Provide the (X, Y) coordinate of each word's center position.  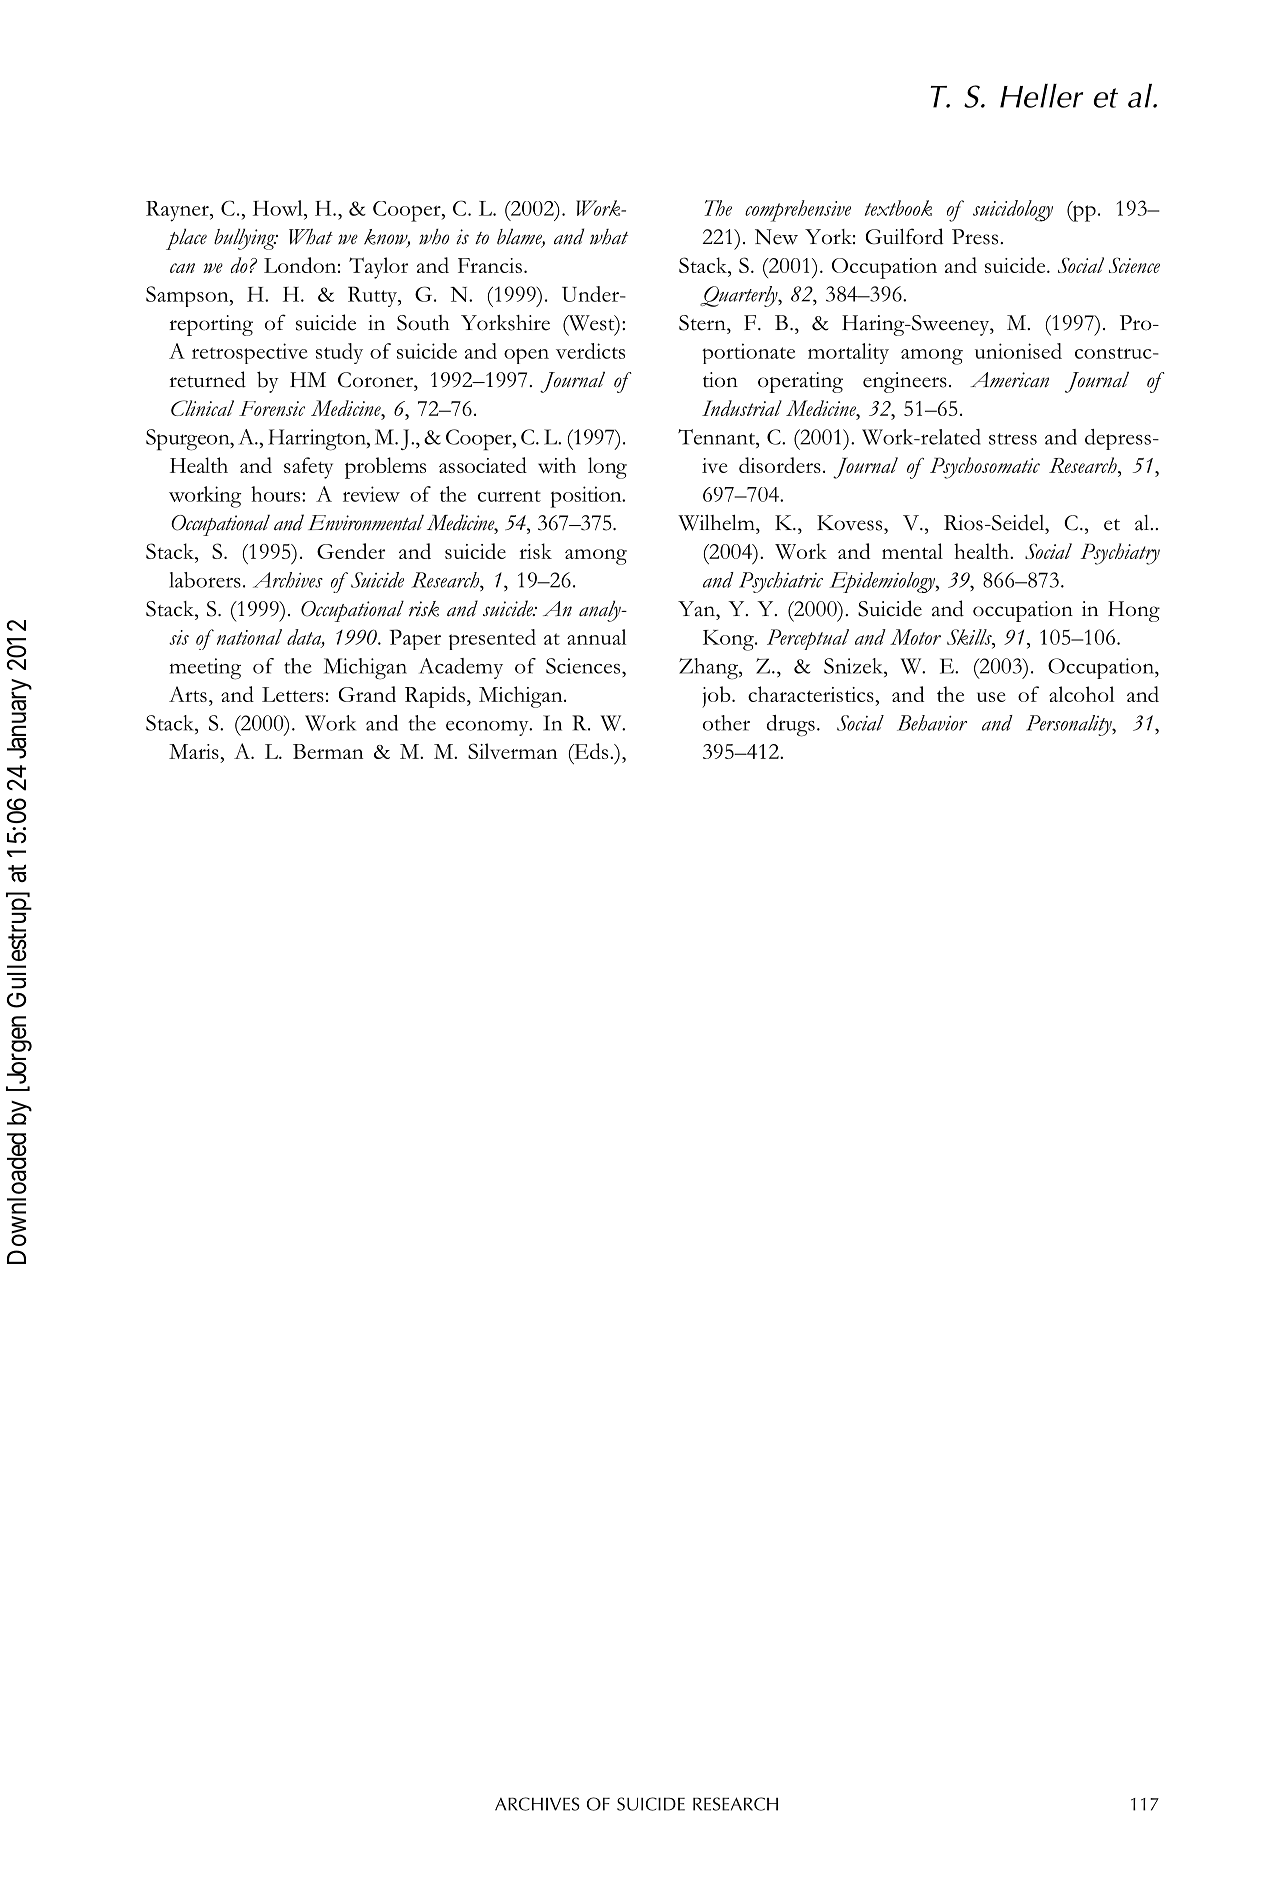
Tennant (717, 437)
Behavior (932, 723)
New (776, 237)
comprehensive (798, 211)
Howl (279, 208)
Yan (698, 609)
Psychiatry (1120, 554)
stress (1013, 439)
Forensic (272, 408)
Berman (328, 751)
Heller (1041, 96)
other (726, 723)
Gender (351, 551)
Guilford (904, 236)
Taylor (378, 268)
